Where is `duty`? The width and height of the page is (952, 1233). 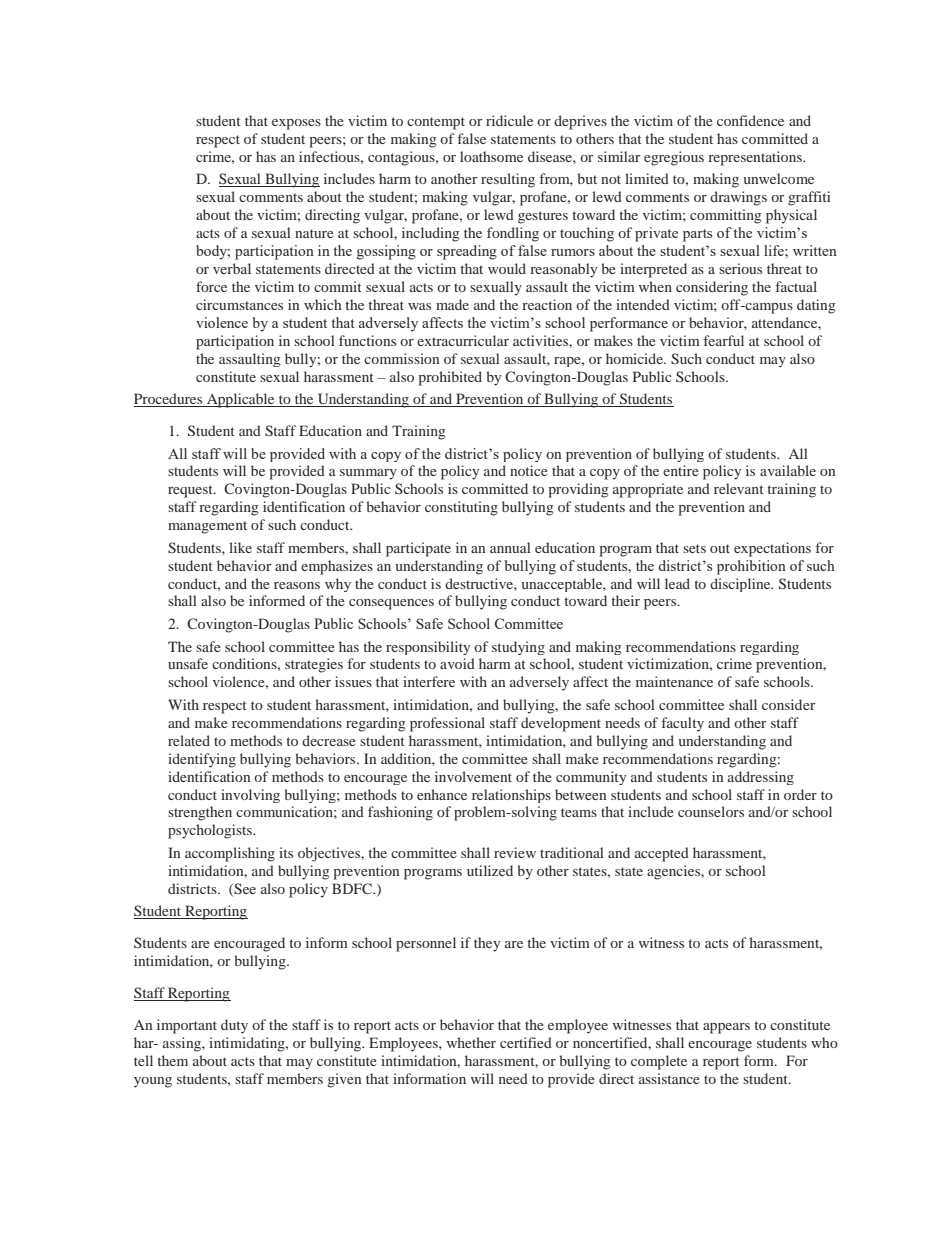
duty is located at coordinates (234, 1026).
